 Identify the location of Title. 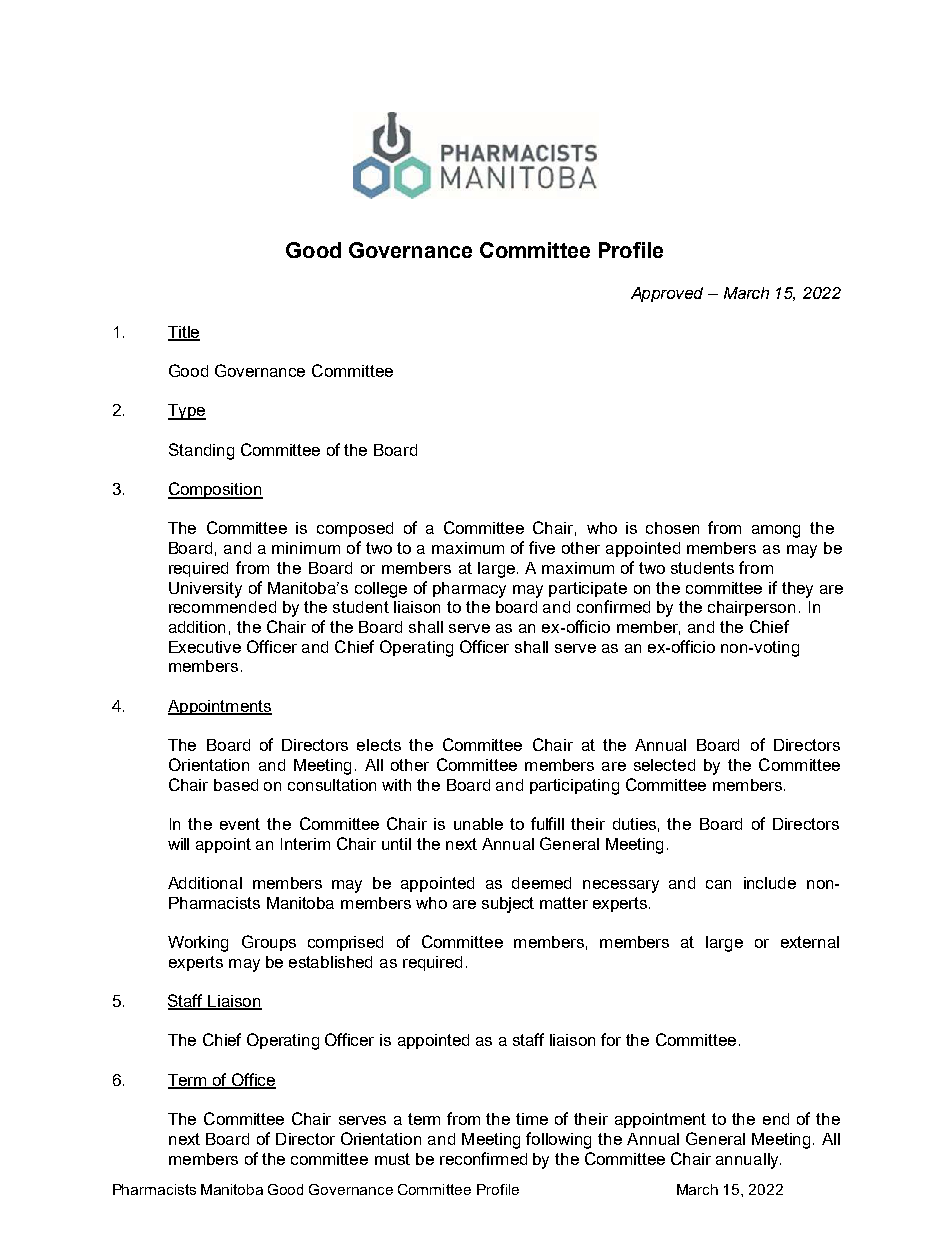
(184, 333).
